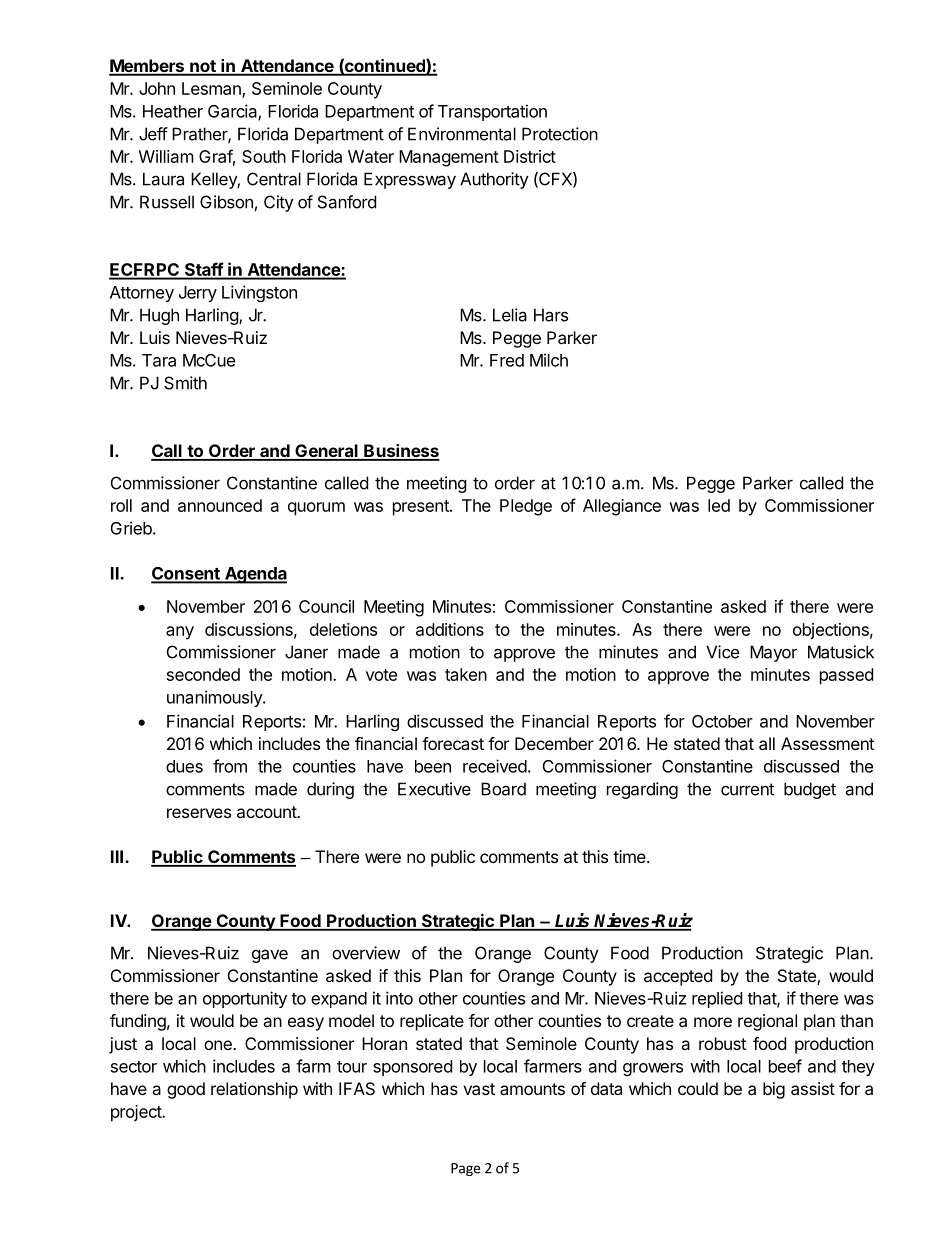 The image size is (952, 1233). I want to click on Page, so click(465, 1169).
